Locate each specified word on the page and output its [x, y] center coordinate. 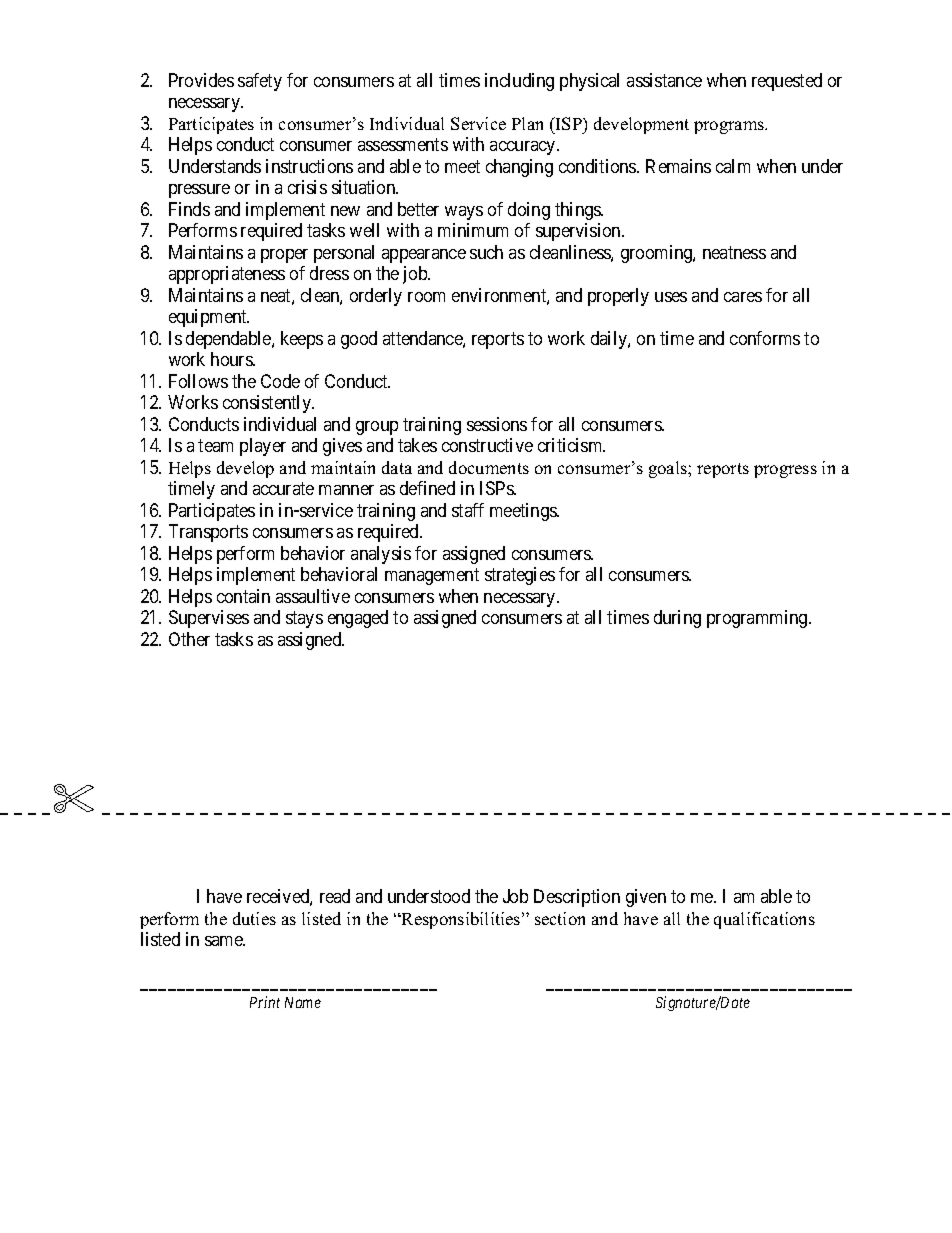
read [335, 896]
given [646, 898]
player [263, 447]
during [677, 619]
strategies [520, 576]
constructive [487, 445]
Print [265, 1002]
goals [669, 469]
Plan [527, 123]
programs [730, 127]
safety [260, 82]
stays [304, 619]
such [486, 252]
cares [743, 297]
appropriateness [227, 275]
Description [577, 898]
